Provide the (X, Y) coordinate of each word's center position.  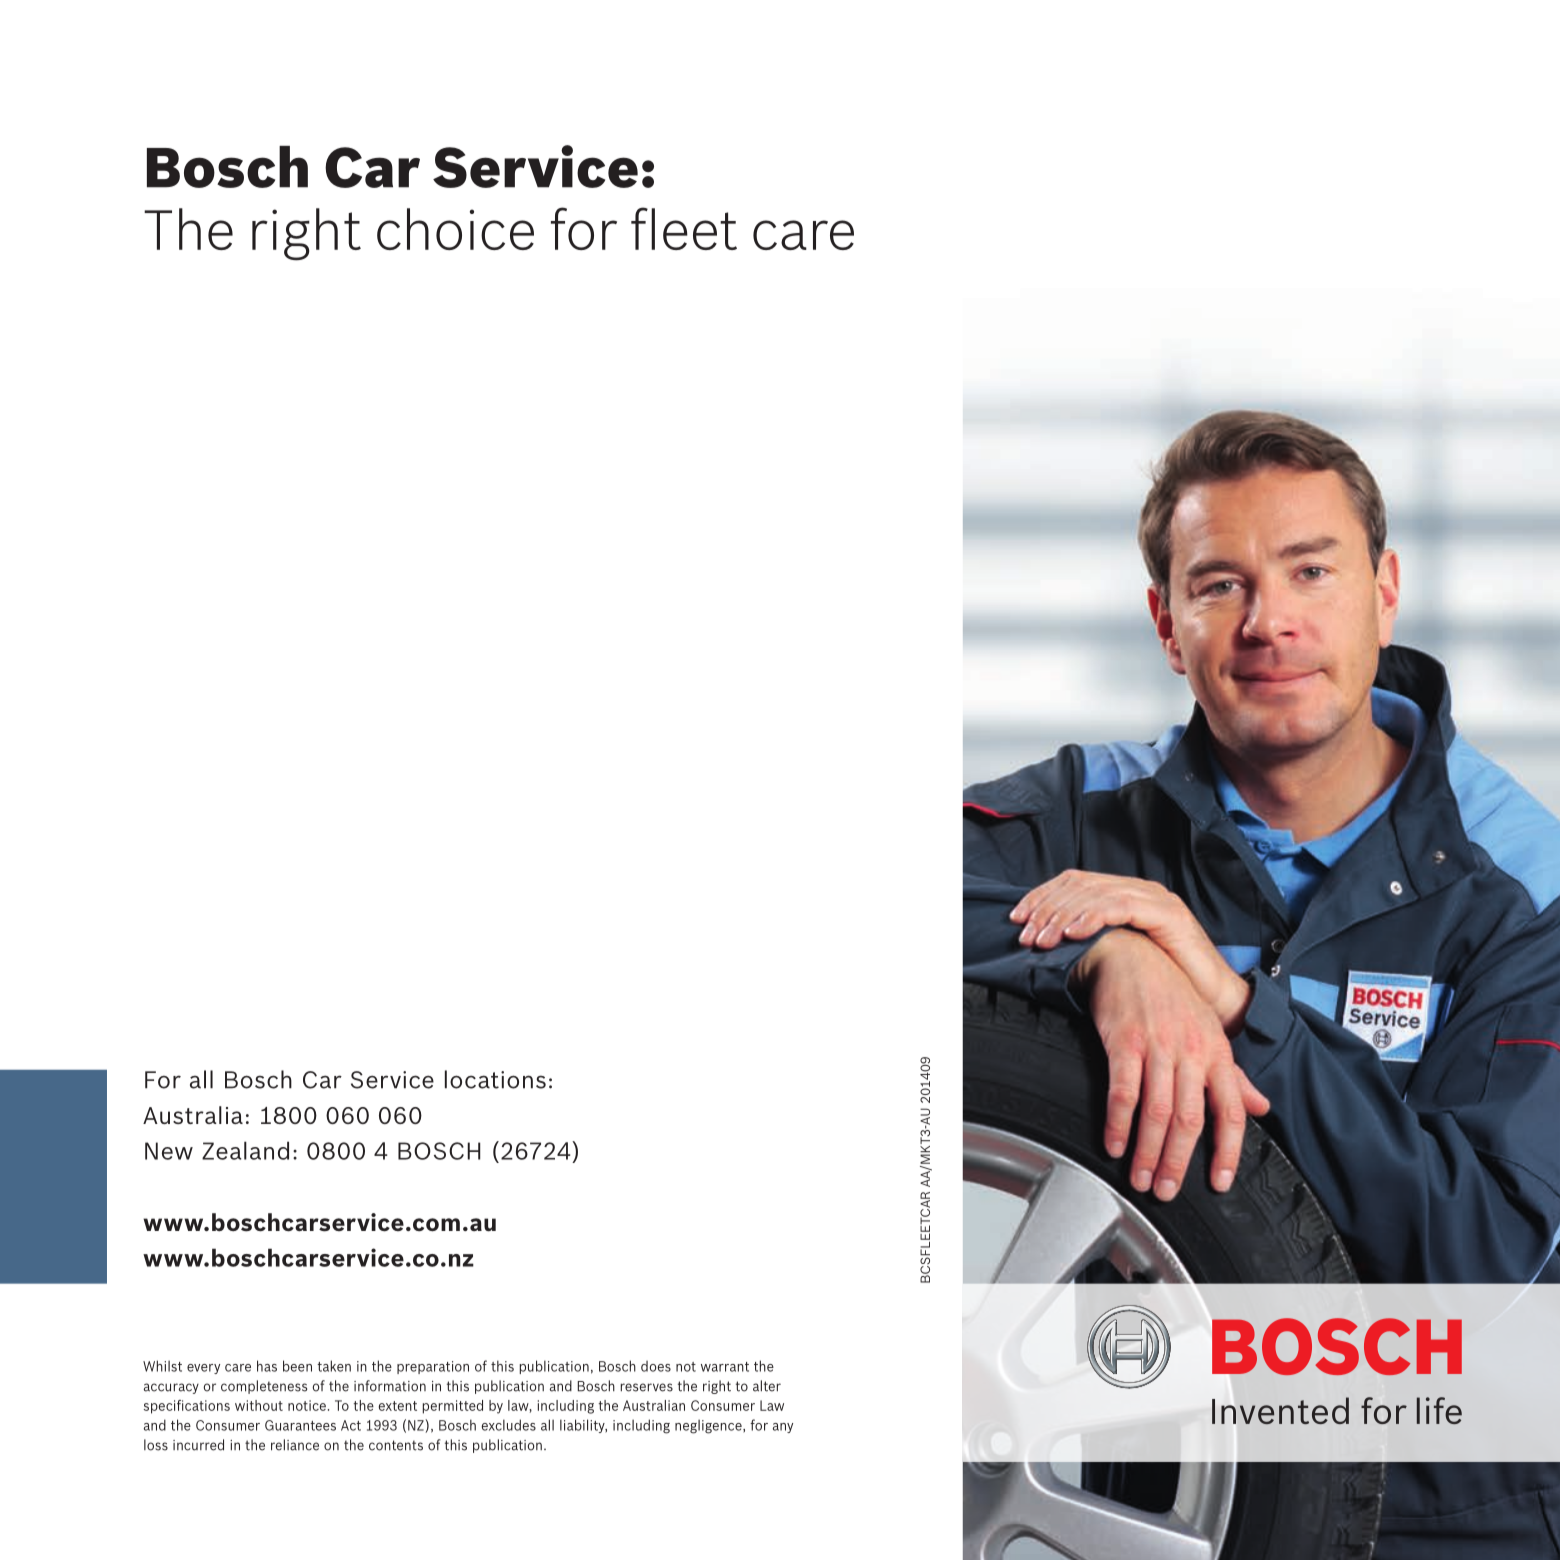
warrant (725, 1367)
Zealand (245, 1150)
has (267, 1366)
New (169, 1151)
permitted (453, 1407)
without (259, 1405)
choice (455, 229)
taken (334, 1366)
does (656, 1366)
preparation (433, 1367)
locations (495, 1079)
